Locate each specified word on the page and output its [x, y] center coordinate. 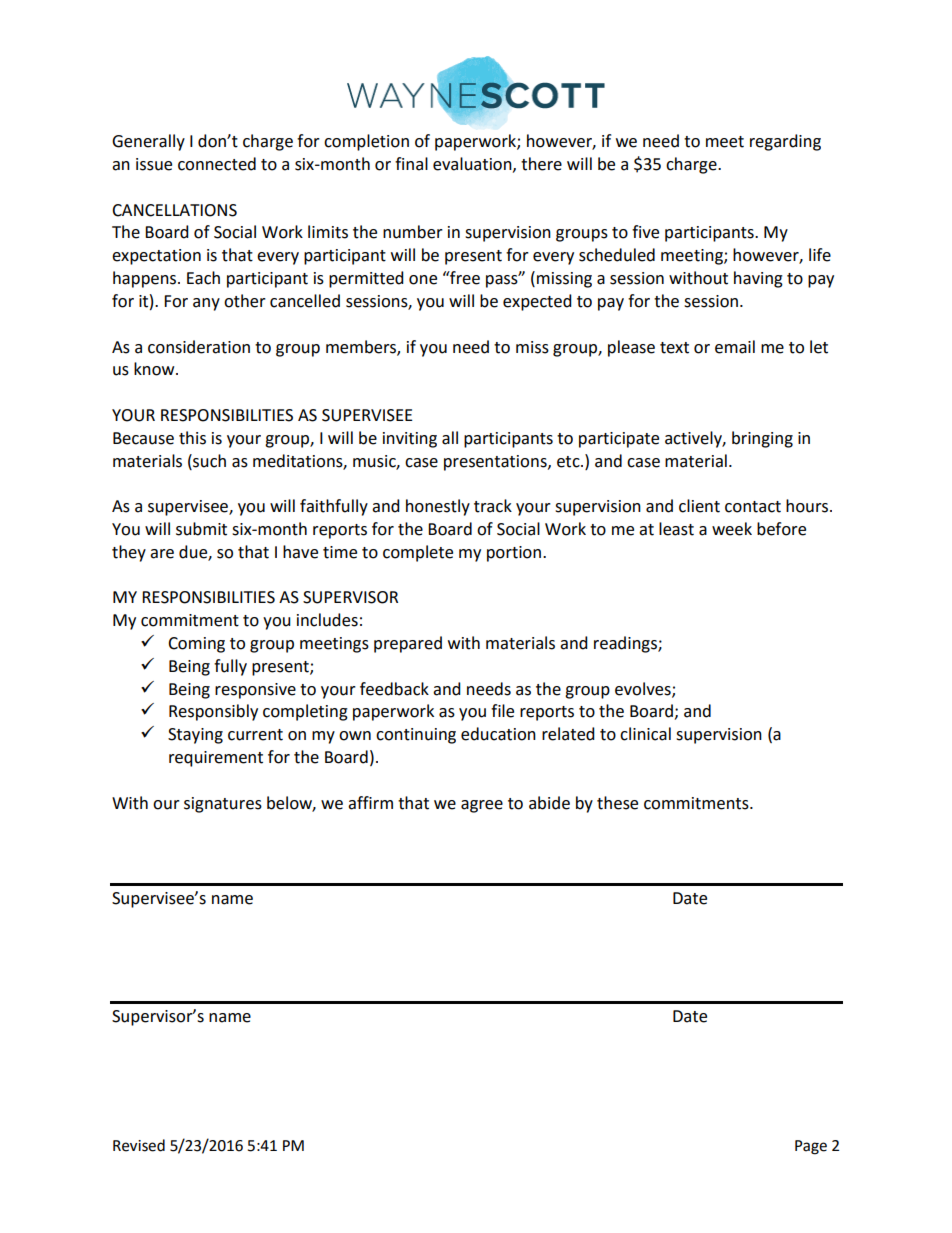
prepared [408, 644]
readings [626, 644]
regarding [785, 142]
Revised [139, 1145]
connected [217, 164]
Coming [196, 645]
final [411, 164]
